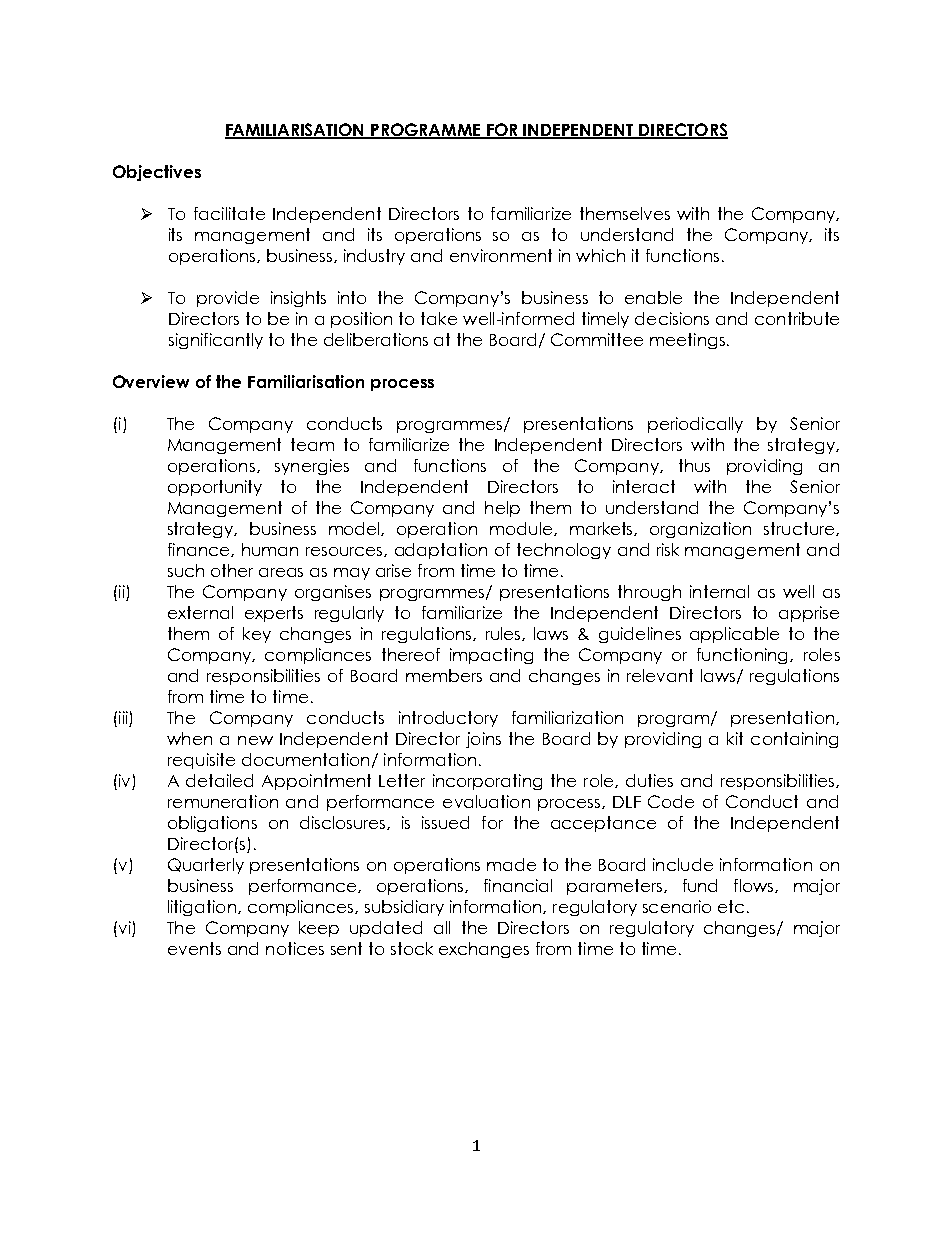  Describe the element at coordinates (444, 675) in the image. I see `members` at that location.
